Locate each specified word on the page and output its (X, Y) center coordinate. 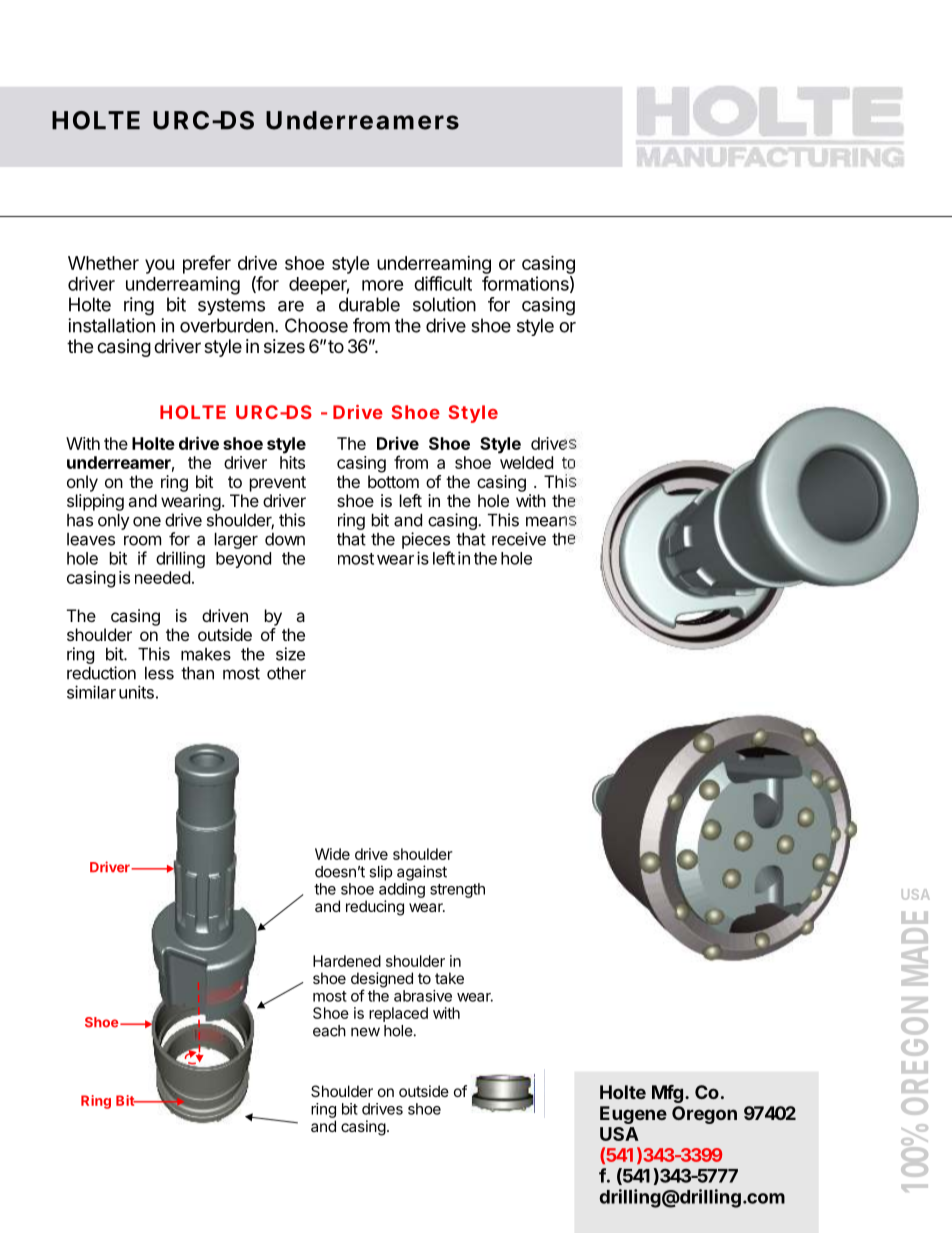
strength (457, 890)
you (159, 266)
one (147, 522)
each (329, 1031)
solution (444, 304)
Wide (332, 854)
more (383, 285)
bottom (393, 481)
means (551, 521)
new (365, 1032)
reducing (375, 908)
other (286, 673)
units (136, 692)
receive (519, 539)
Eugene (633, 1115)
